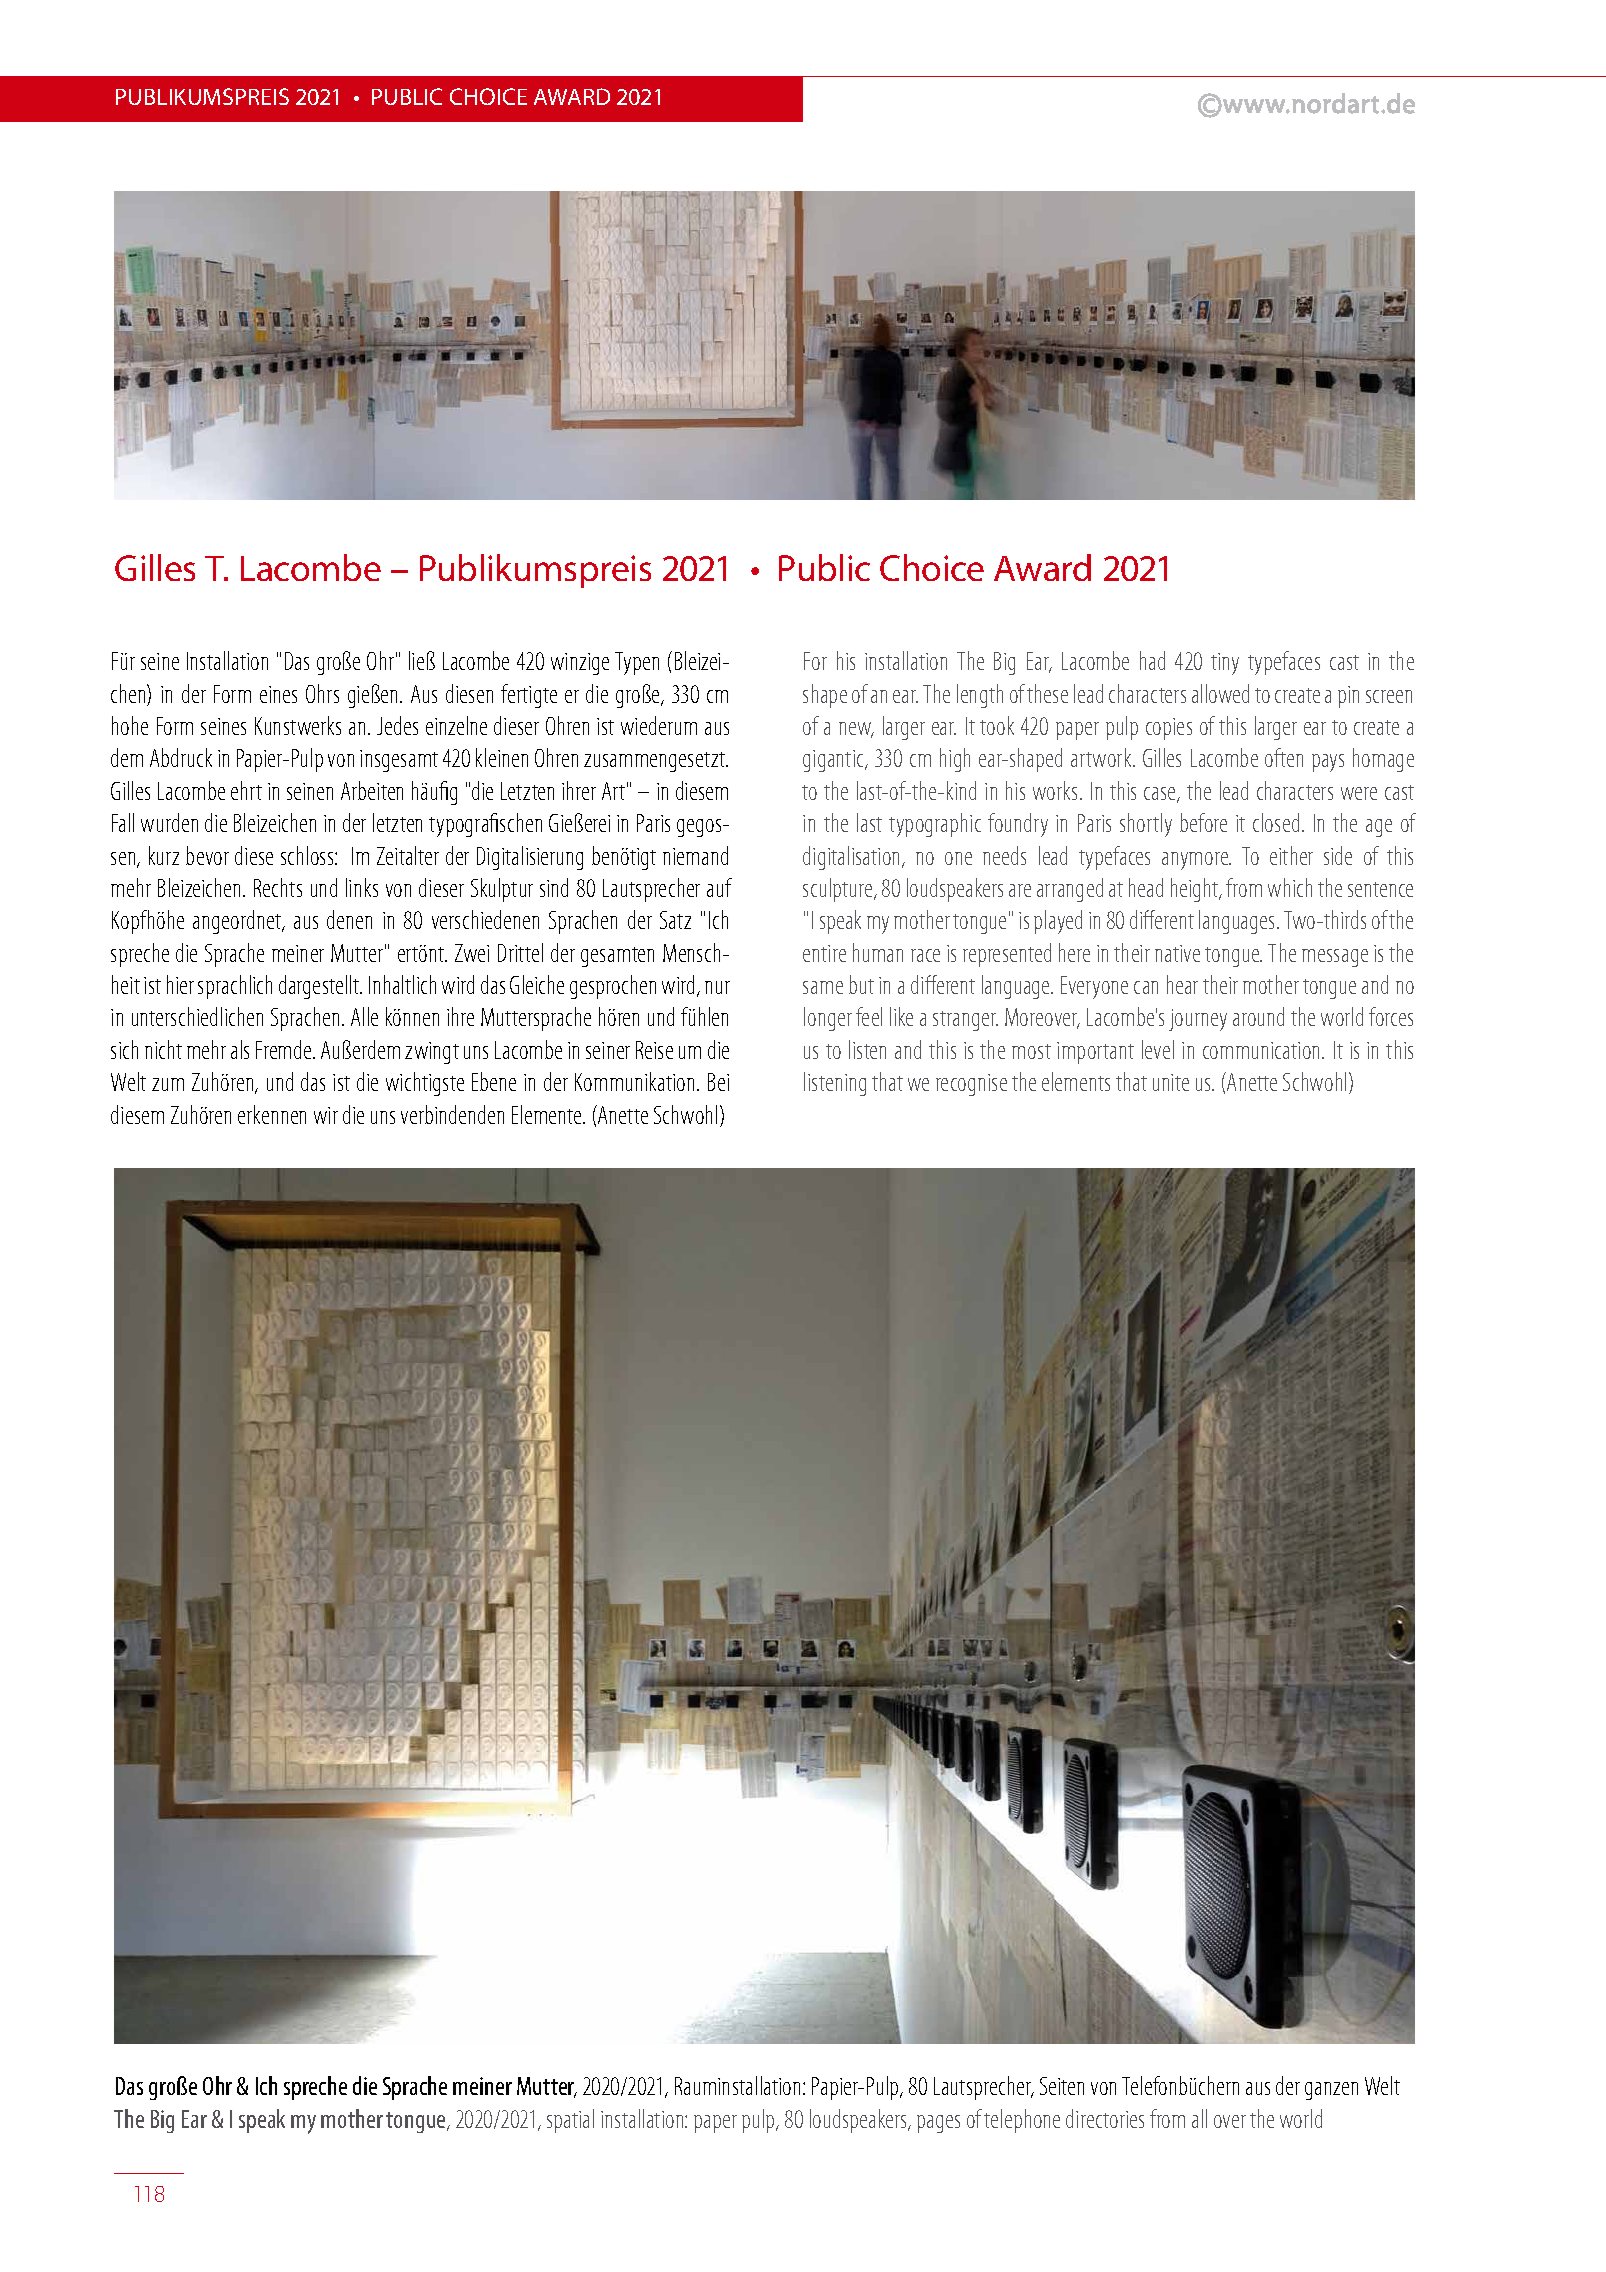 This screenshot has width=1606, height=2272. What do you see at coordinates (971, 1085) in the screenshot?
I see `recognise` at bounding box center [971, 1085].
